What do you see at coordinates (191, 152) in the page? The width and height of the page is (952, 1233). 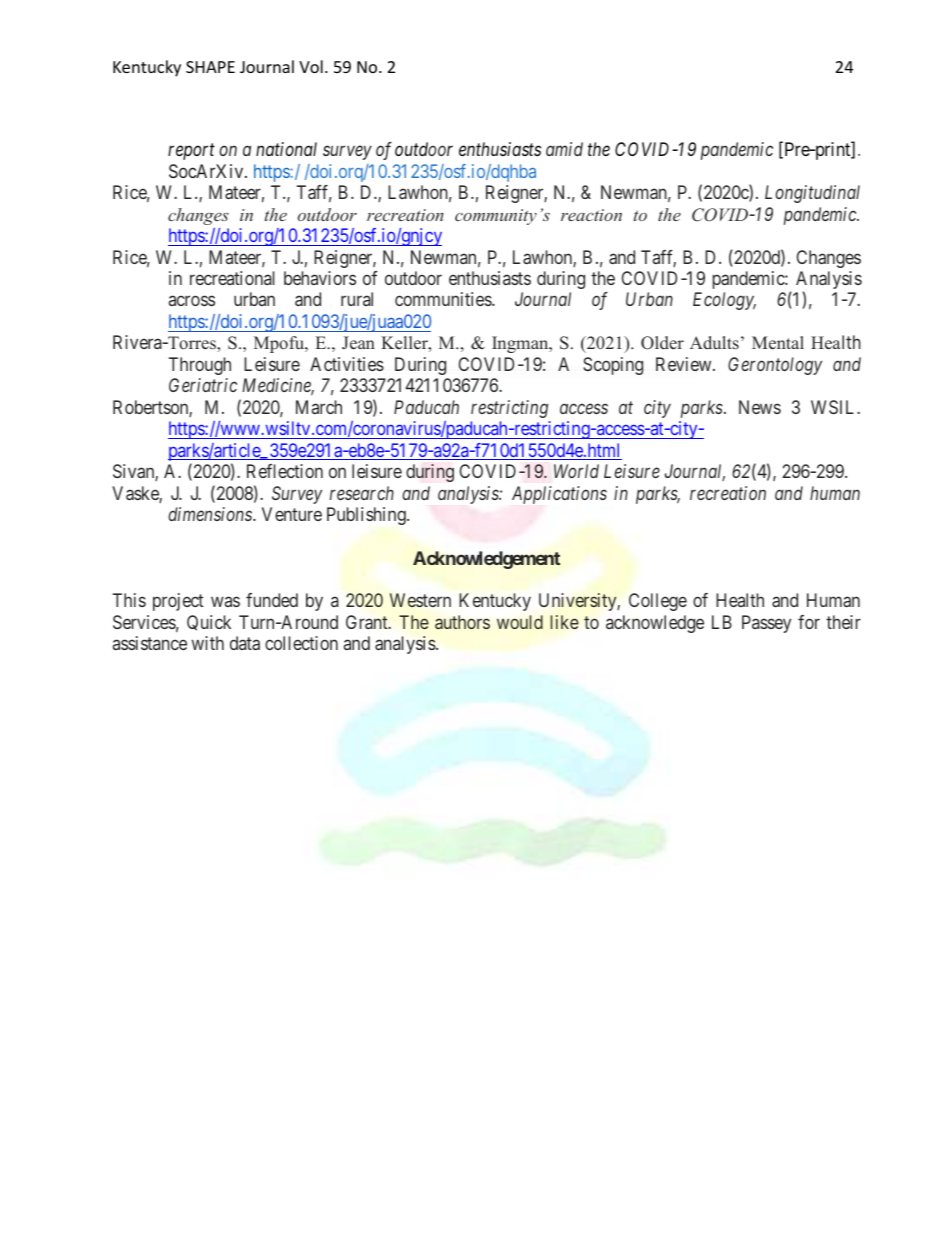 I see `report` at bounding box center [191, 152].
